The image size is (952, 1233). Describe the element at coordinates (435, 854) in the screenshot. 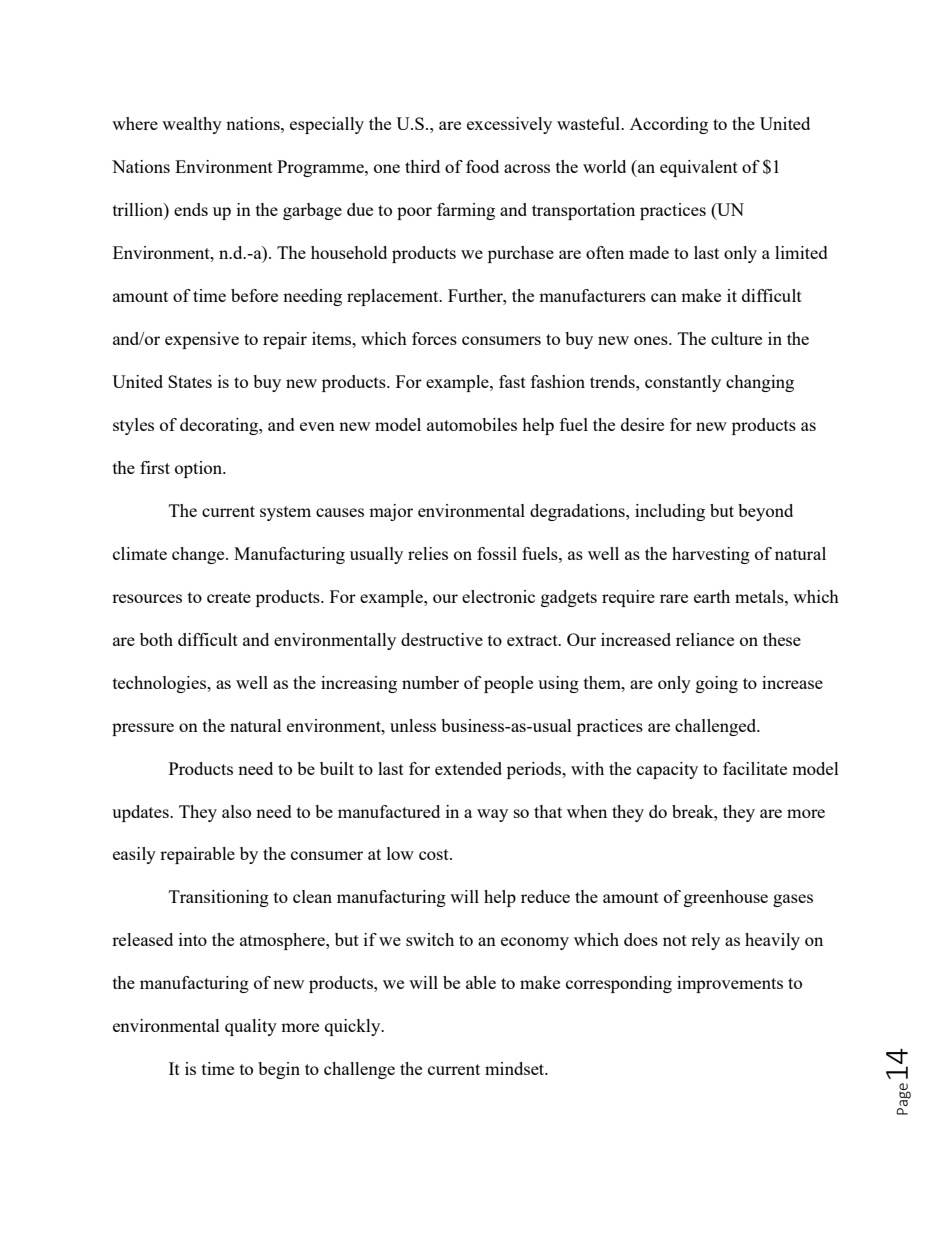

I see `cost` at that location.
